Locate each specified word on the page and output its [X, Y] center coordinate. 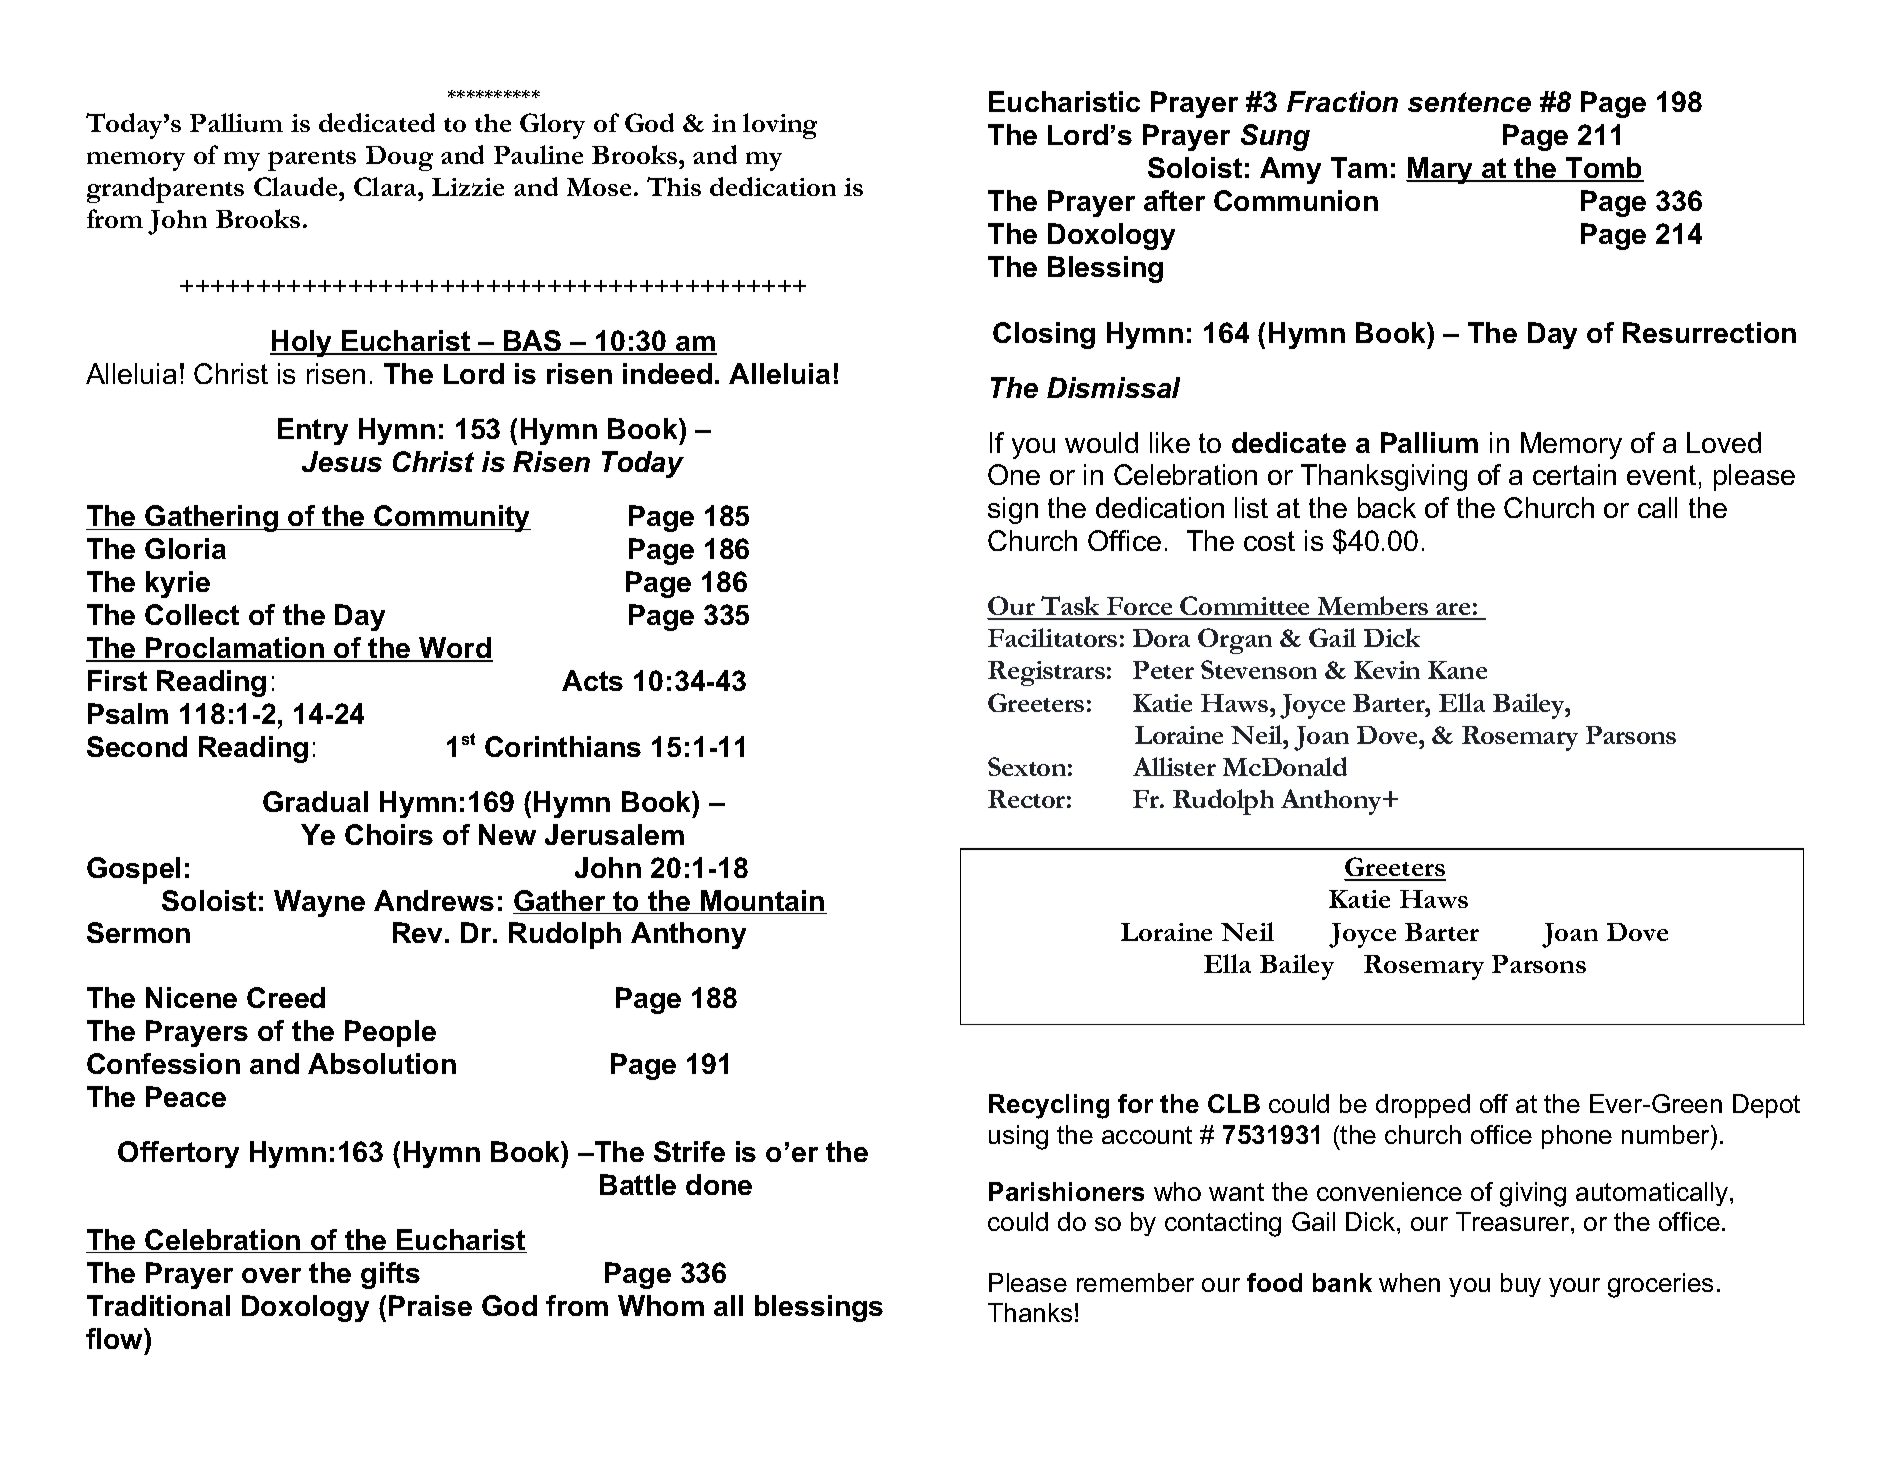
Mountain [763, 902]
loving [780, 126]
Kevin [1387, 670]
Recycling [1049, 1106]
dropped [1423, 1106]
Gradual [315, 801]
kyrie [178, 584]
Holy [302, 343]
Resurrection [1709, 332]
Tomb [1604, 169]
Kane [1457, 670]
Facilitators [1052, 637]
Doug [399, 158]
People [390, 1033]
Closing [1044, 335]
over [271, 1275]
